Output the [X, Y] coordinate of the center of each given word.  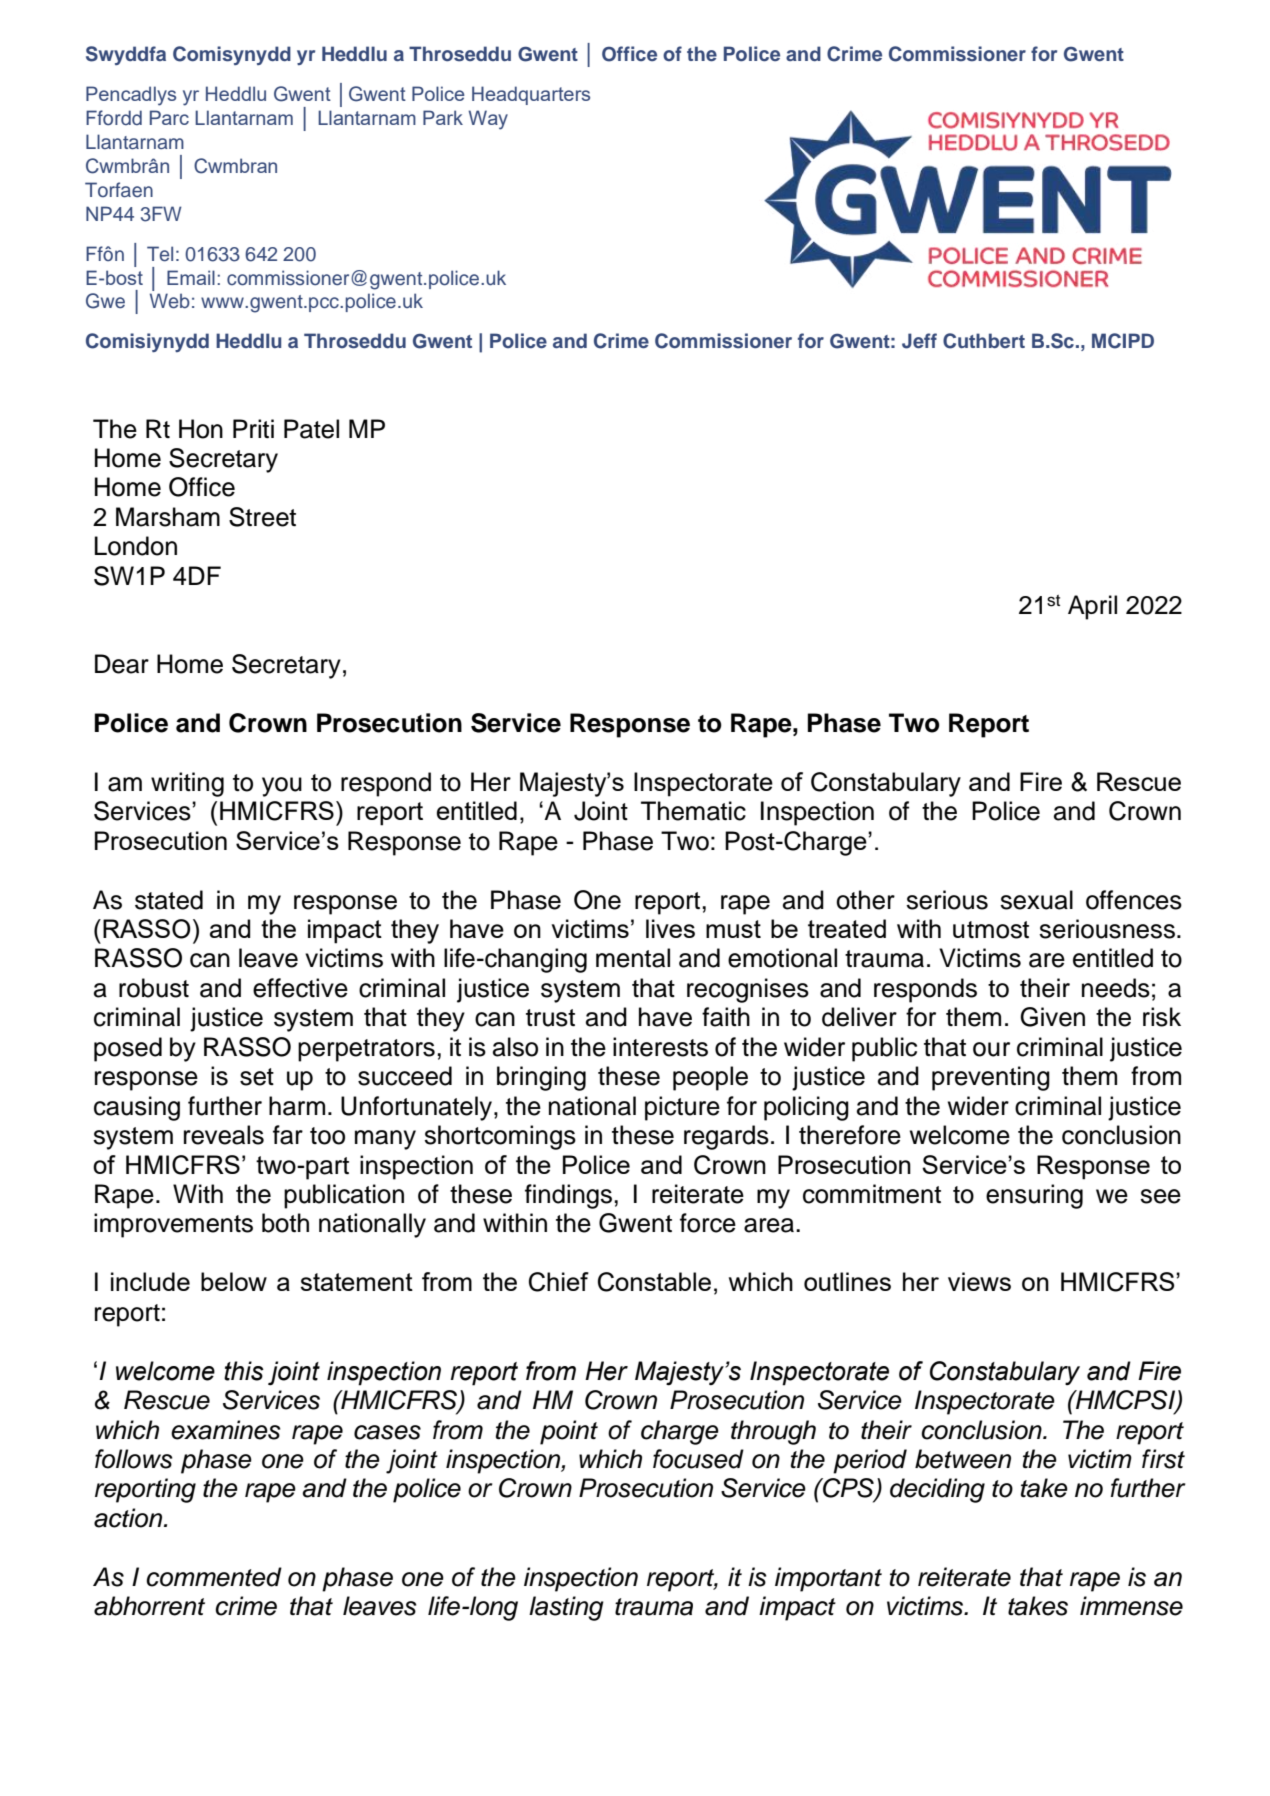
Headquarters [531, 95]
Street [262, 517]
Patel [311, 429]
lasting [566, 1608]
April [1092, 607]
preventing [991, 1078]
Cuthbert [984, 341]
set [257, 1077]
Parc [169, 117]
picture [682, 1108]
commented [214, 1577]
